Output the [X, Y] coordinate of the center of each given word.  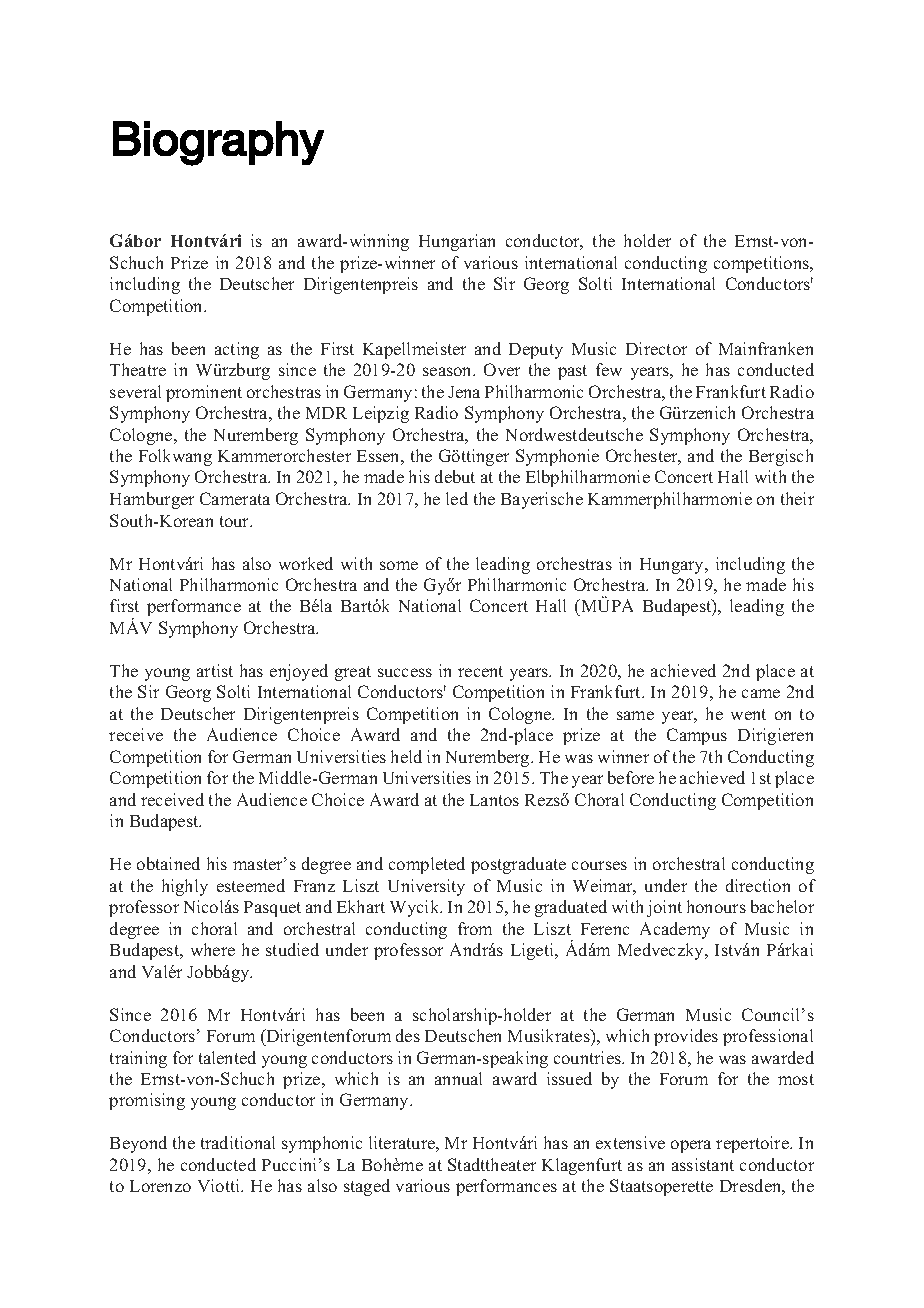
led [457, 498]
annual [458, 1078]
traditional [238, 1142]
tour [236, 521]
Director [656, 348]
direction [758, 885]
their [797, 498]
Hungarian [457, 242]
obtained [168, 863]
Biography [218, 143]
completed [427, 865]
